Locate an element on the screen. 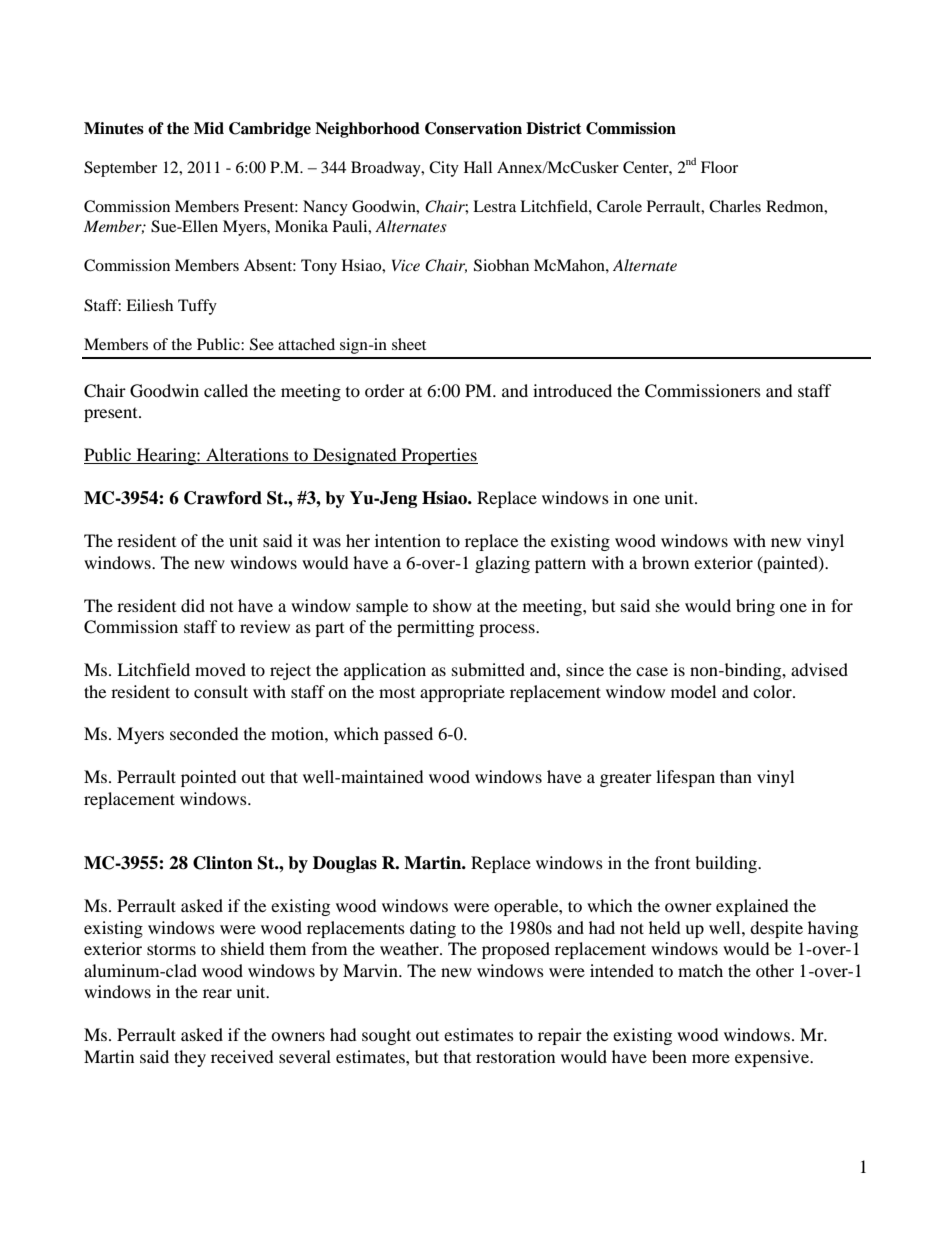  than is located at coordinates (736, 776).
